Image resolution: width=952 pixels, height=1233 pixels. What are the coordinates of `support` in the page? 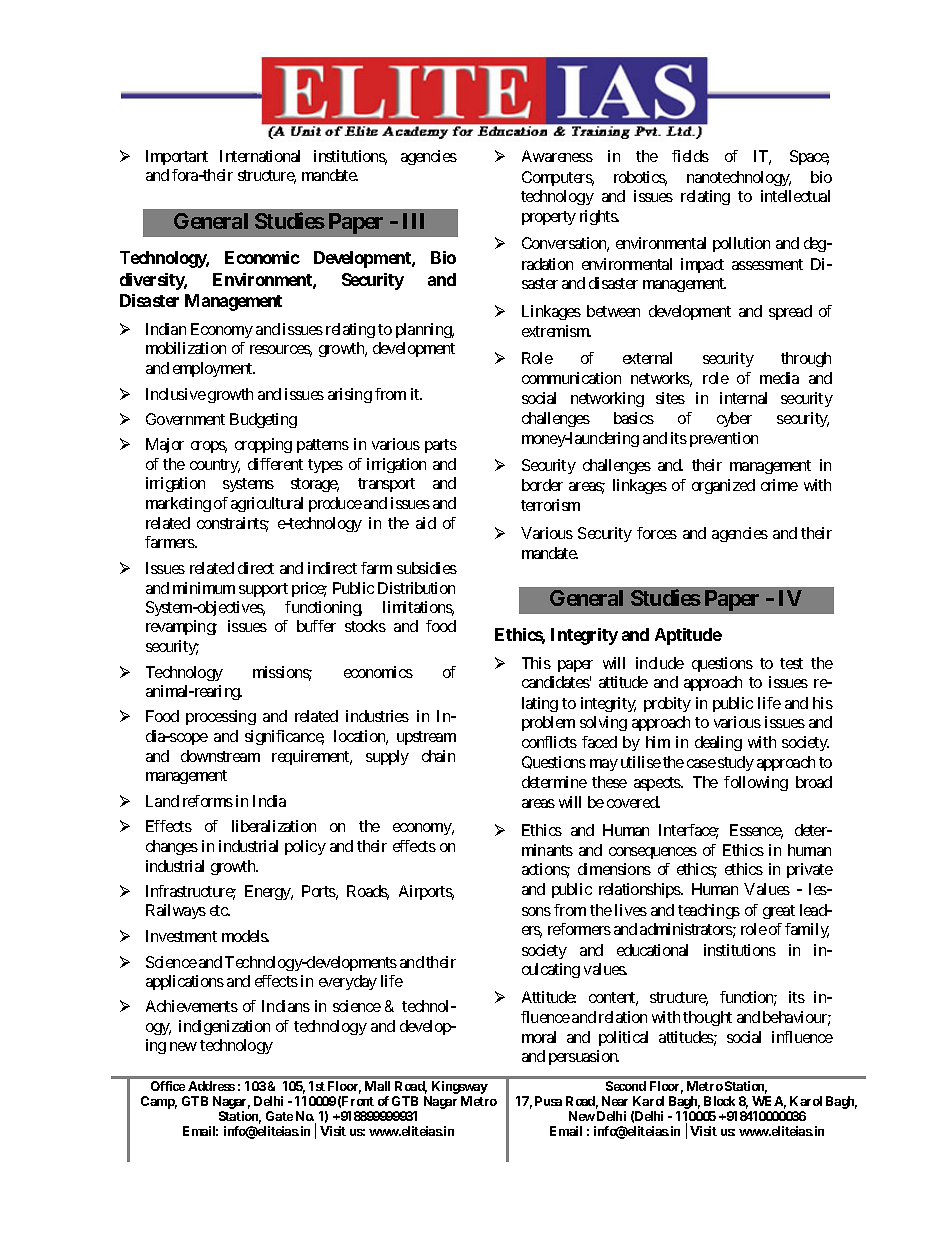 It's located at (263, 590).
